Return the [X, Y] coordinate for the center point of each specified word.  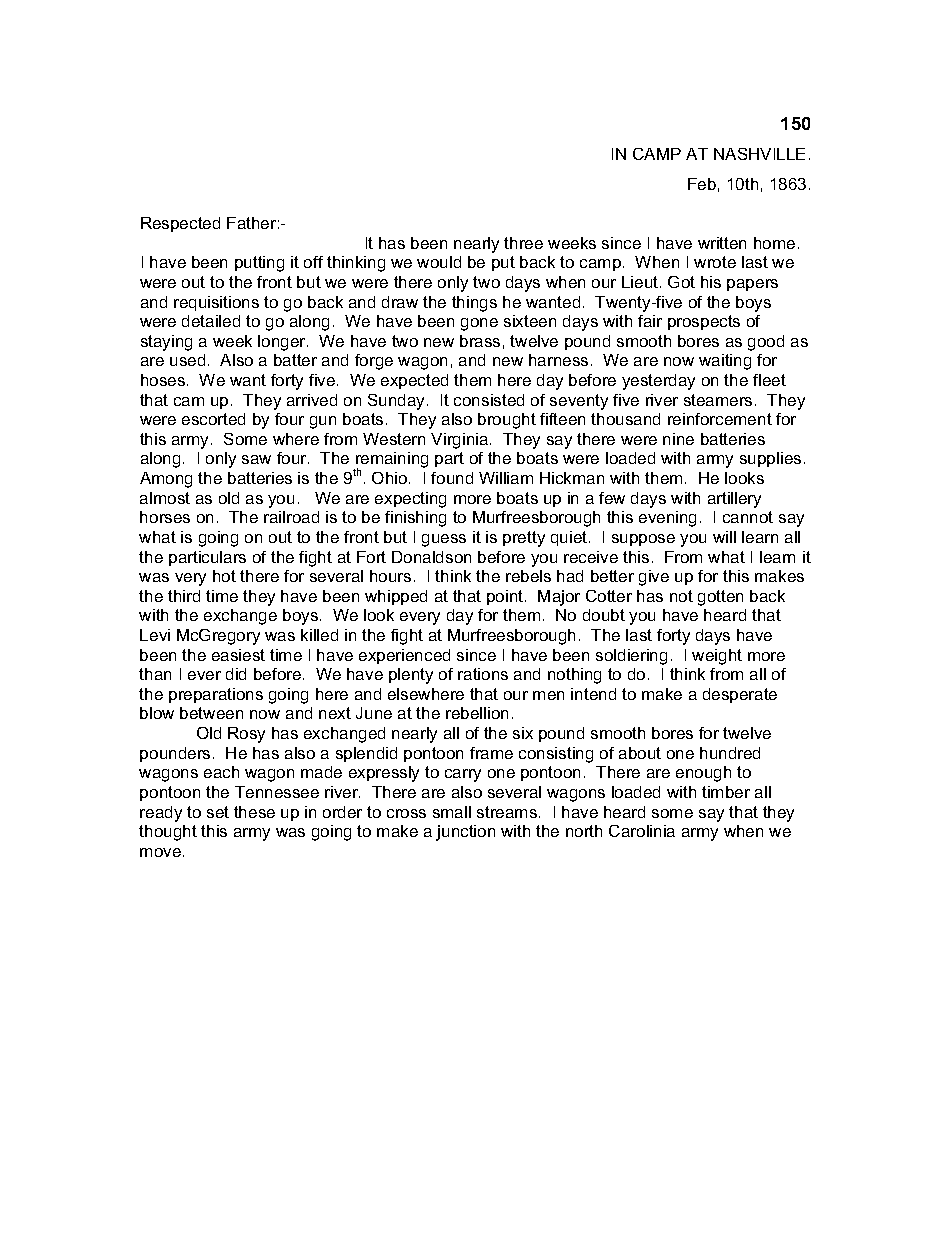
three [523, 243]
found [452, 478]
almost [165, 498]
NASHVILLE [759, 154]
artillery [734, 500]
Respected [180, 224]
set [218, 812]
